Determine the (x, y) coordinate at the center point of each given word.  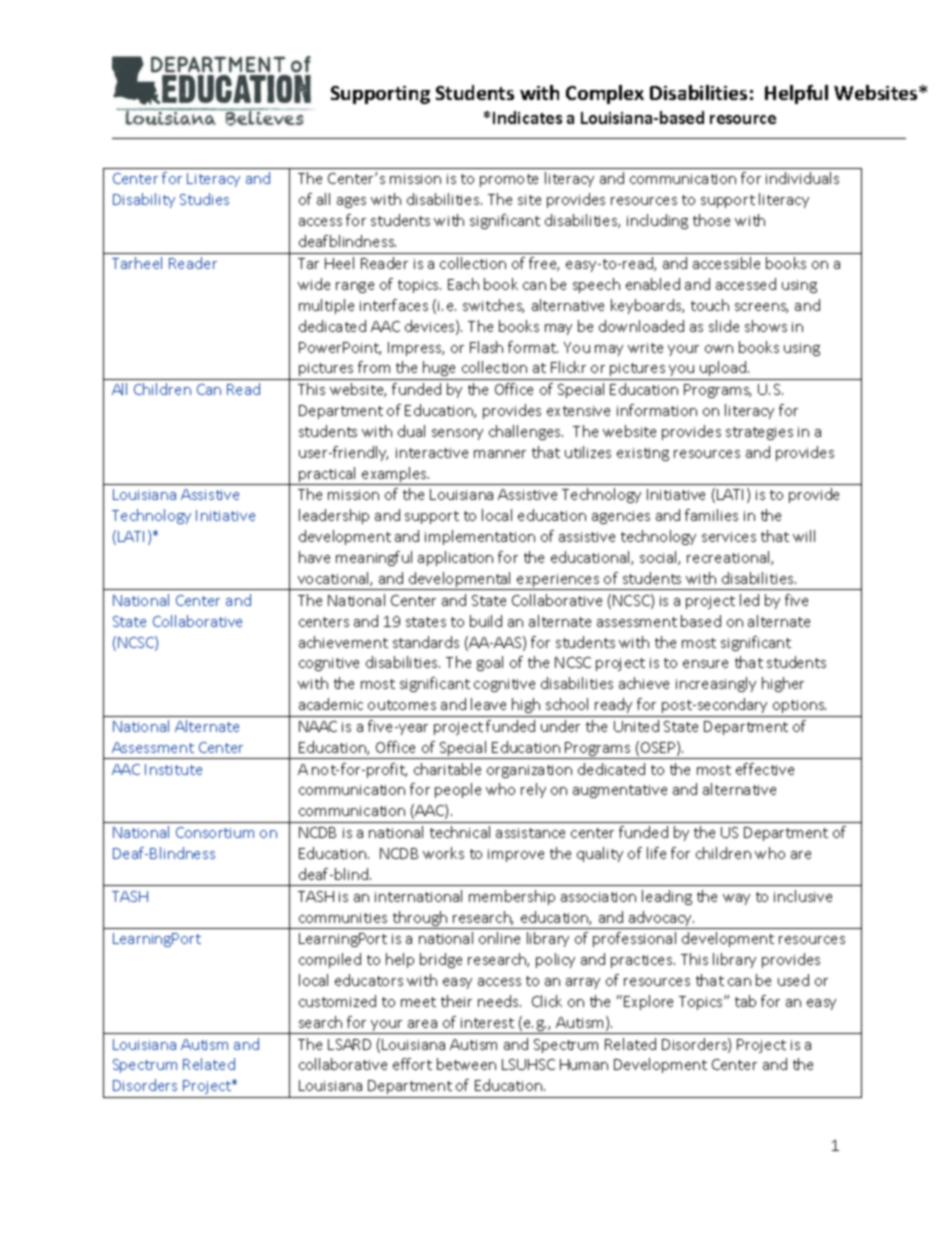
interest (487, 1023)
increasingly (716, 684)
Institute (173, 769)
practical (328, 476)
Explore (648, 1002)
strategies (759, 433)
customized (337, 1001)
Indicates (527, 117)
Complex (605, 94)
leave (488, 704)
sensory (457, 434)
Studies (204, 199)
